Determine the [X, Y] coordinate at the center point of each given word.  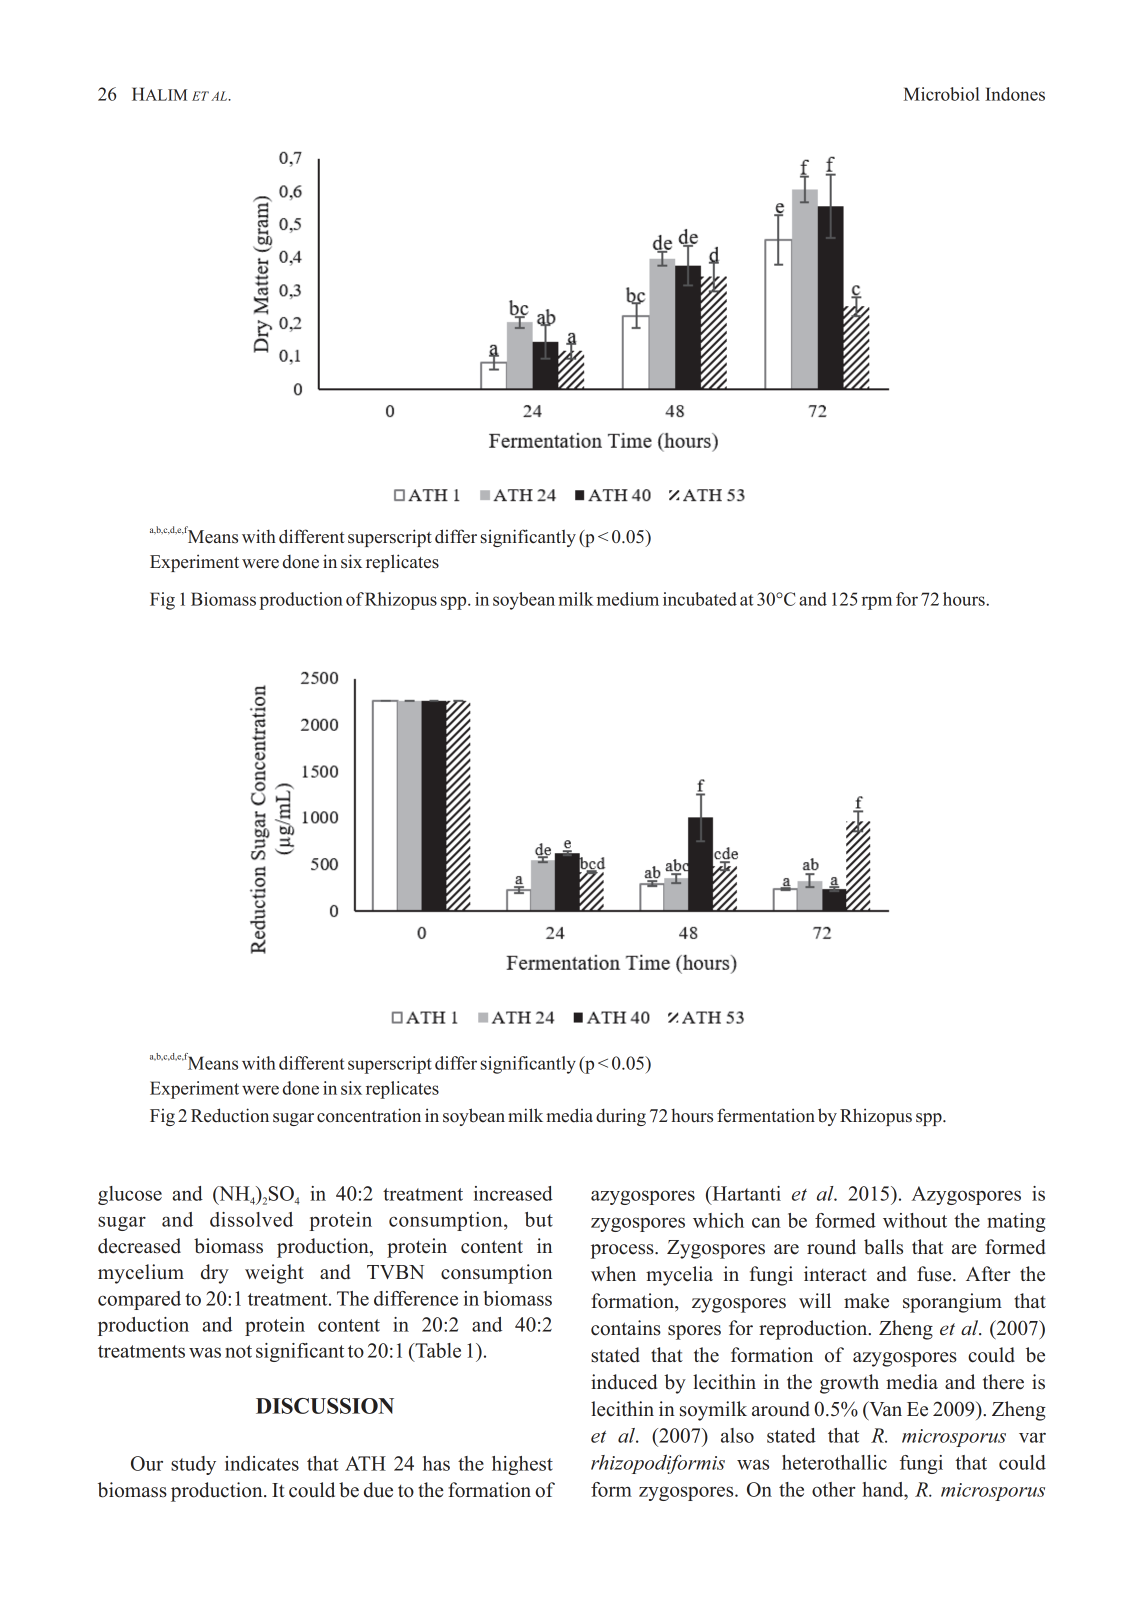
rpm [877, 603]
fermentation [766, 1115]
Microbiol [942, 94]
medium [628, 599]
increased [513, 1193]
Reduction [230, 1115]
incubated [700, 599]
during [621, 1117]
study [193, 1465]
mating [1016, 1222]
